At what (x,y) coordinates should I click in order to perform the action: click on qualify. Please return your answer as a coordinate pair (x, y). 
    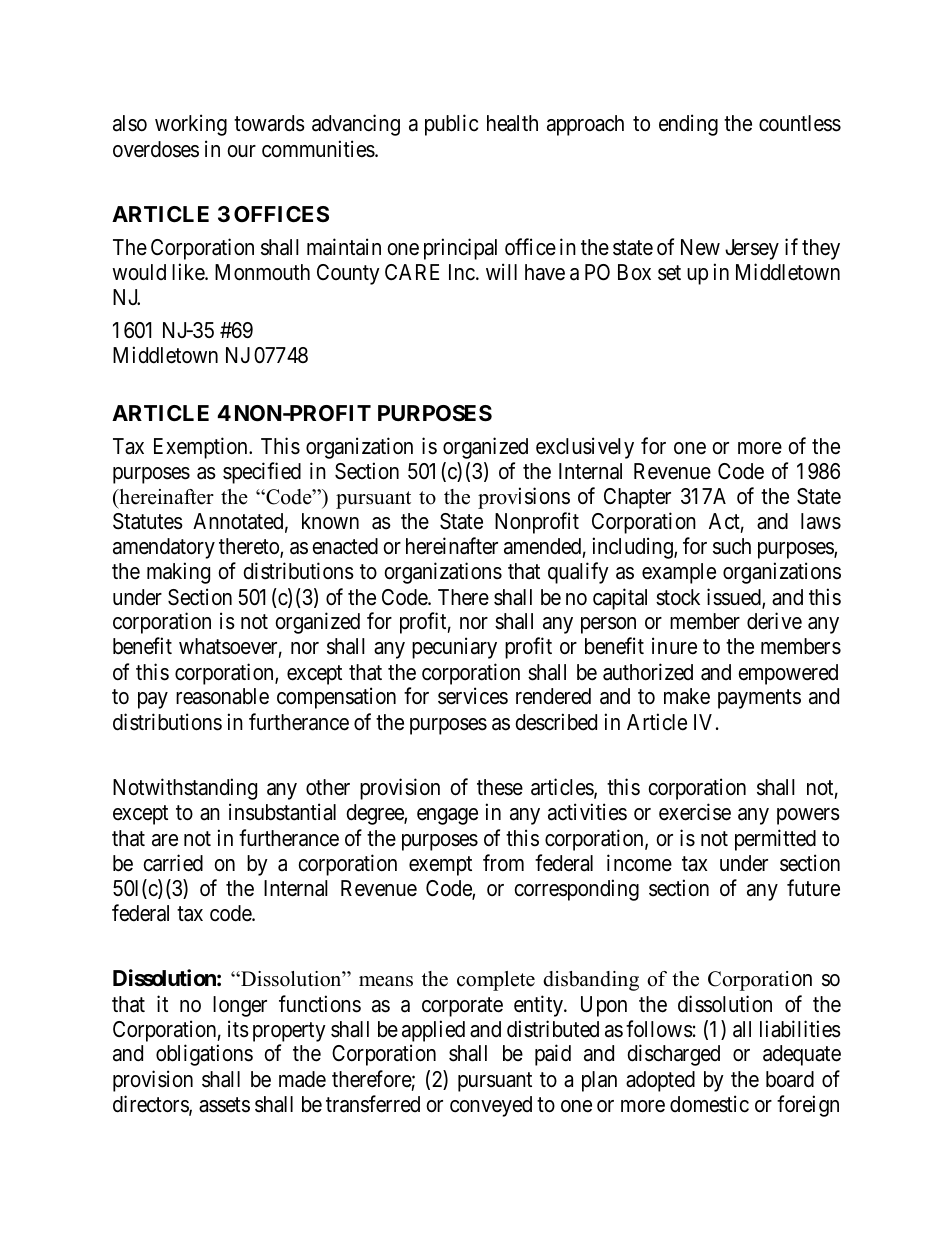
    Looking at the image, I should click on (578, 573).
